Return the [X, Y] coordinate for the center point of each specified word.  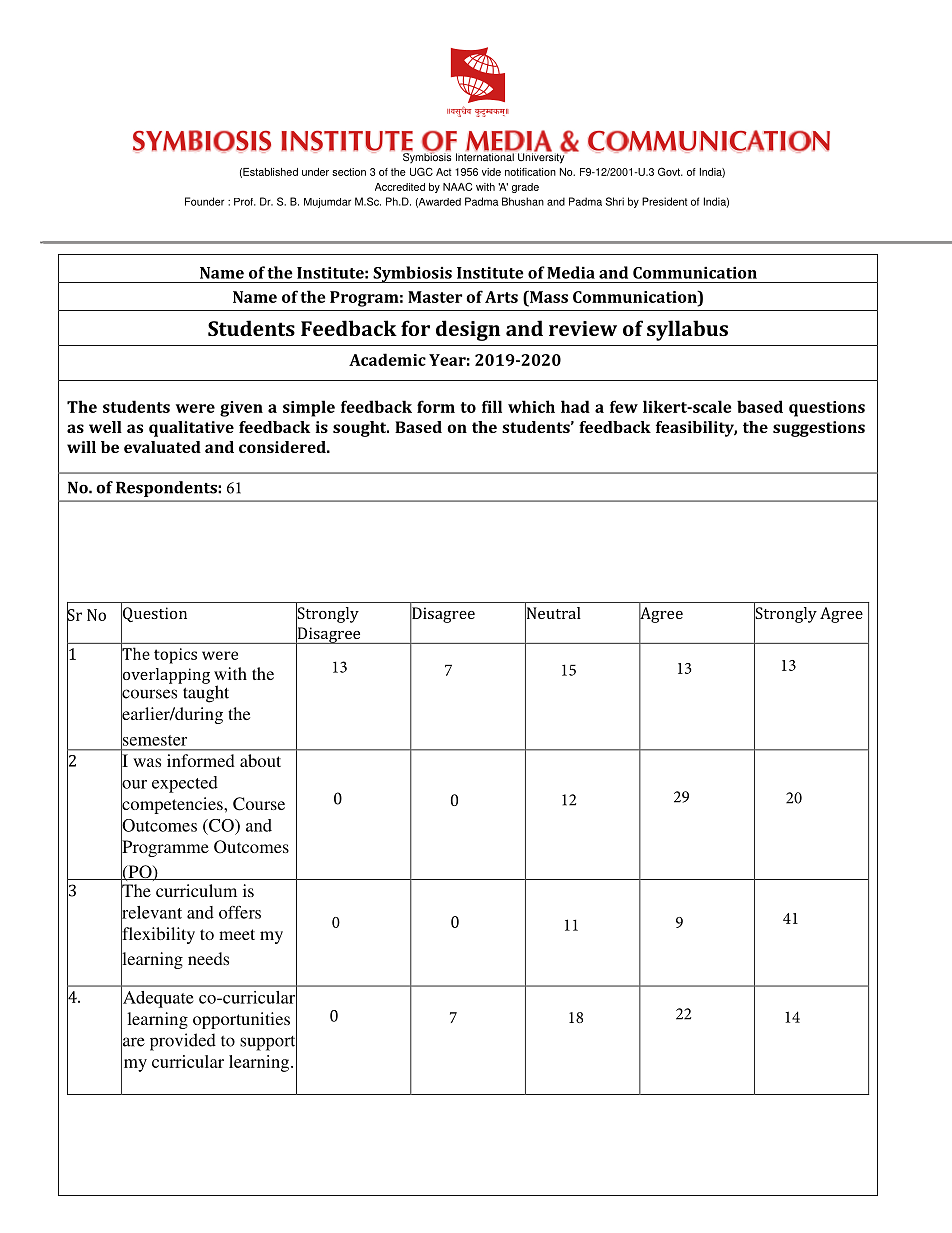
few [624, 406]
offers [240, 912]
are [133, 1042]
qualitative [191, 429]
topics [175, 656]
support [268, 1043]
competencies [173, 806]
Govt [670, 171]
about [260, 760]
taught [204, 693]
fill [492, 406]
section [349, 172]
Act [443, 172]
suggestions [819, 429]
